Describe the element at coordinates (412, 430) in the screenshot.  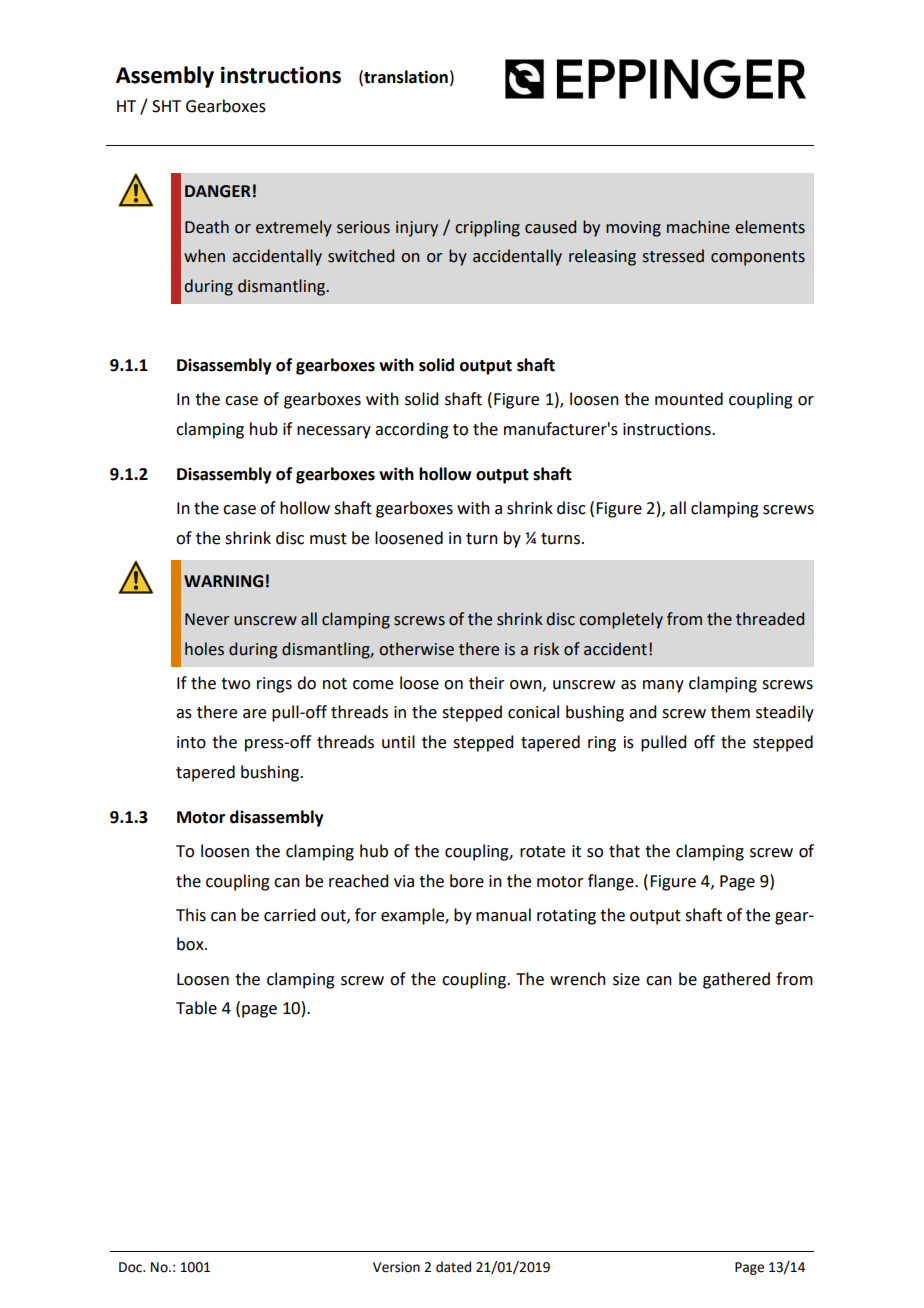
I see `according` at that location.
